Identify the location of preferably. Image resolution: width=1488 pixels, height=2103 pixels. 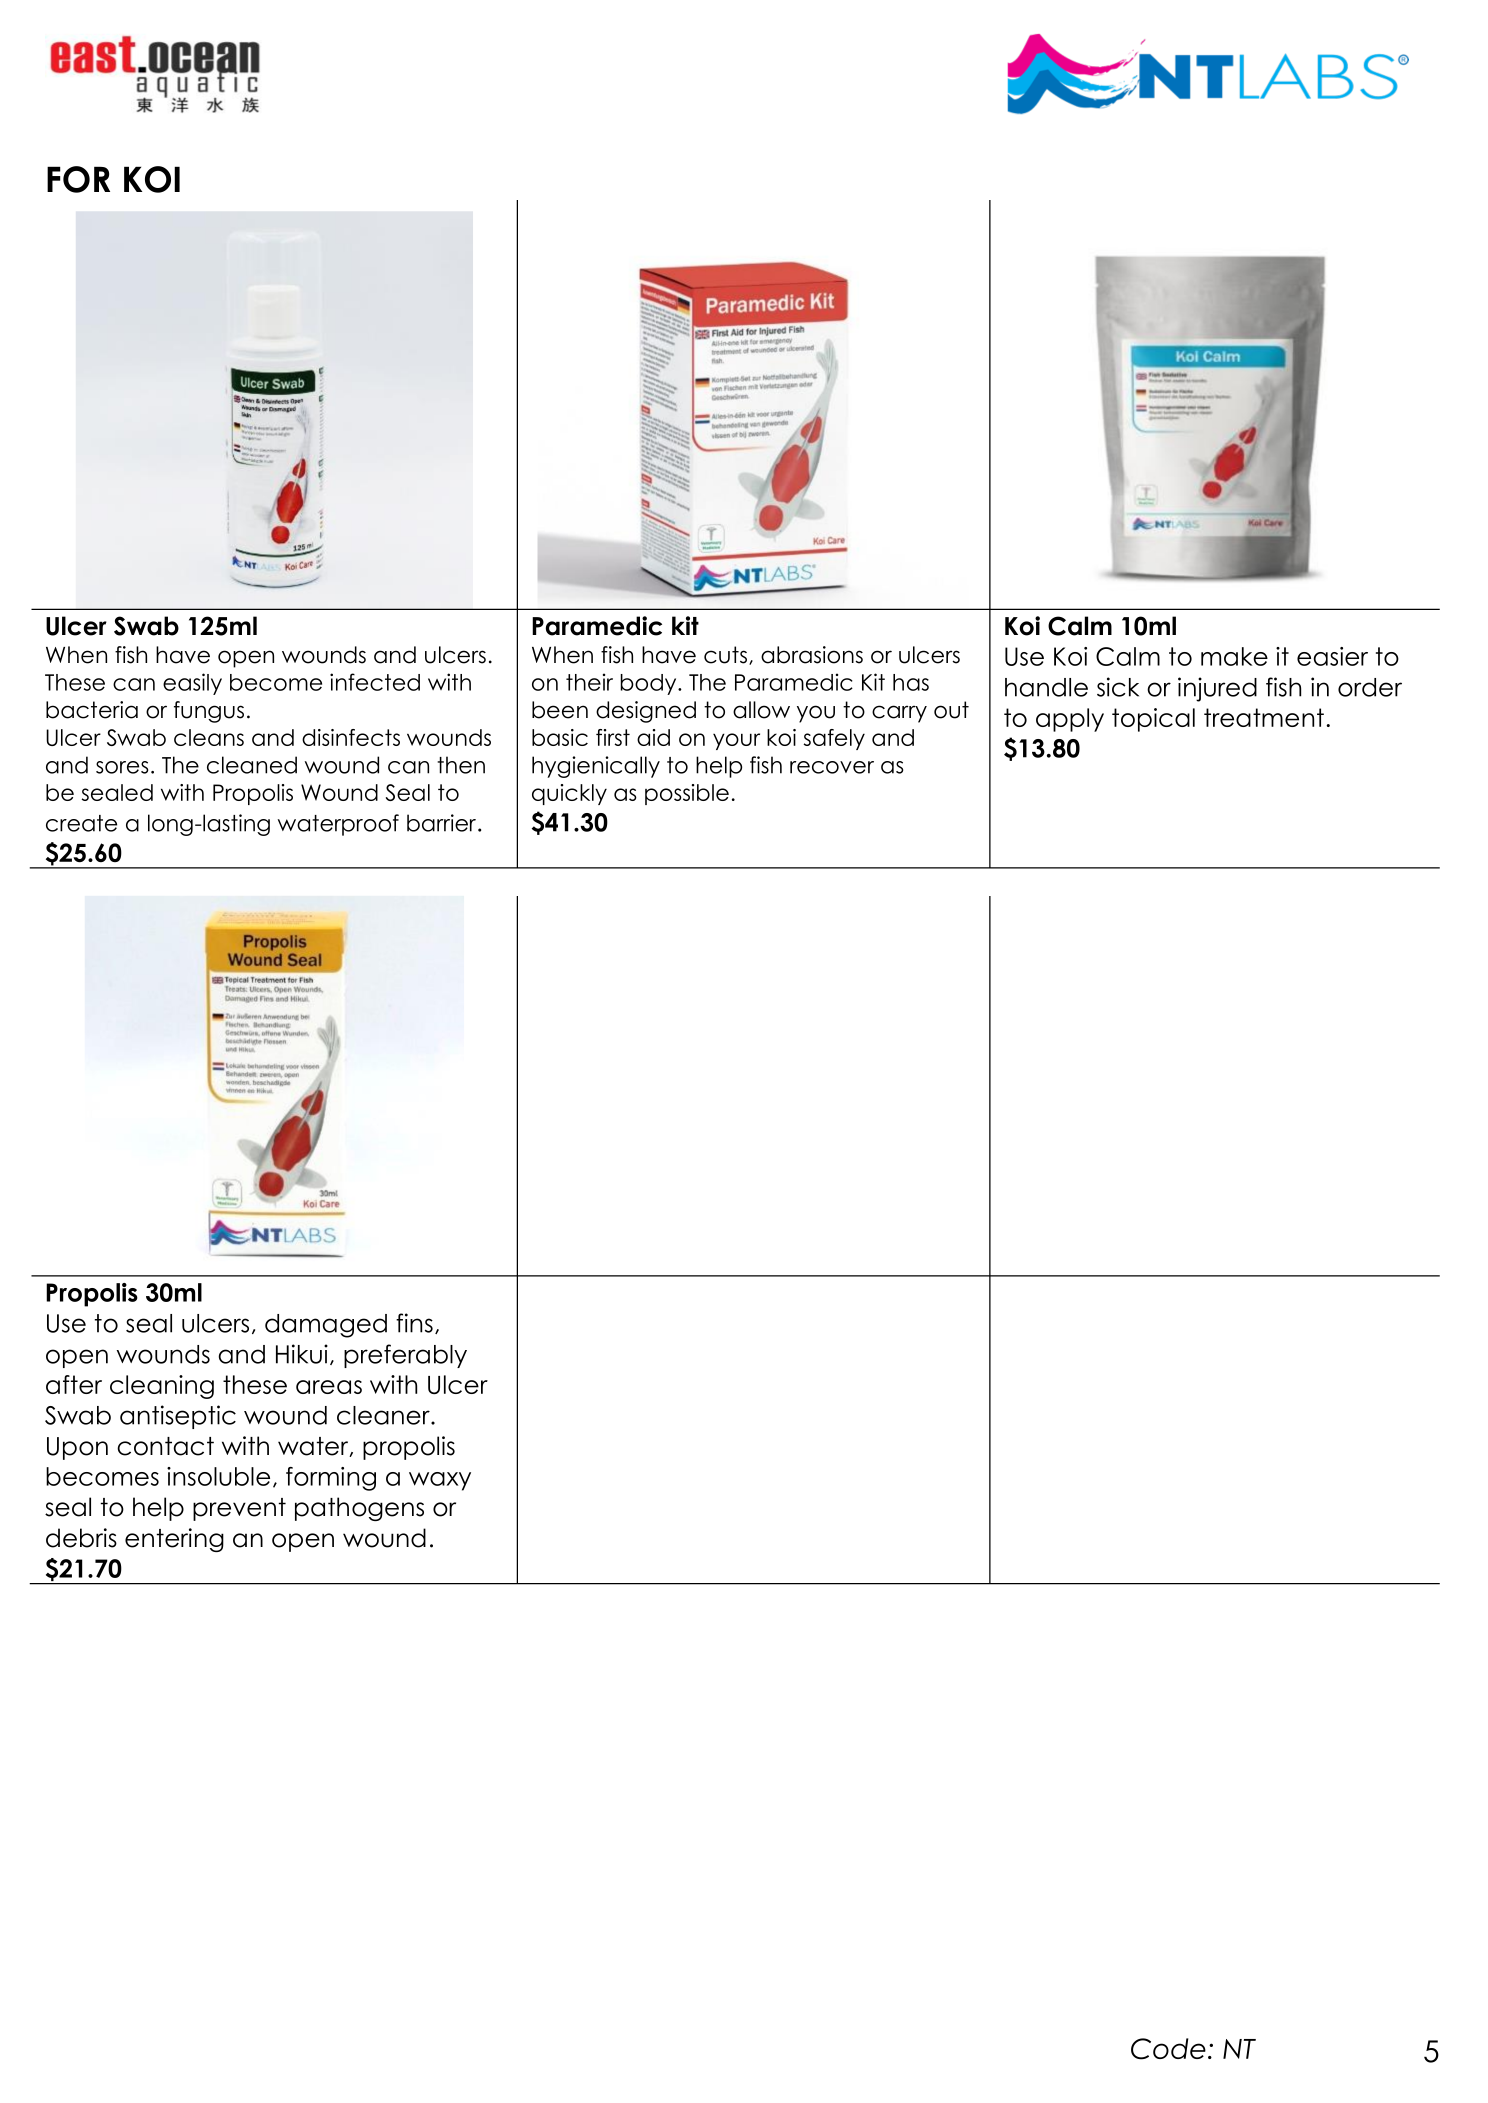
(405, 1356).
